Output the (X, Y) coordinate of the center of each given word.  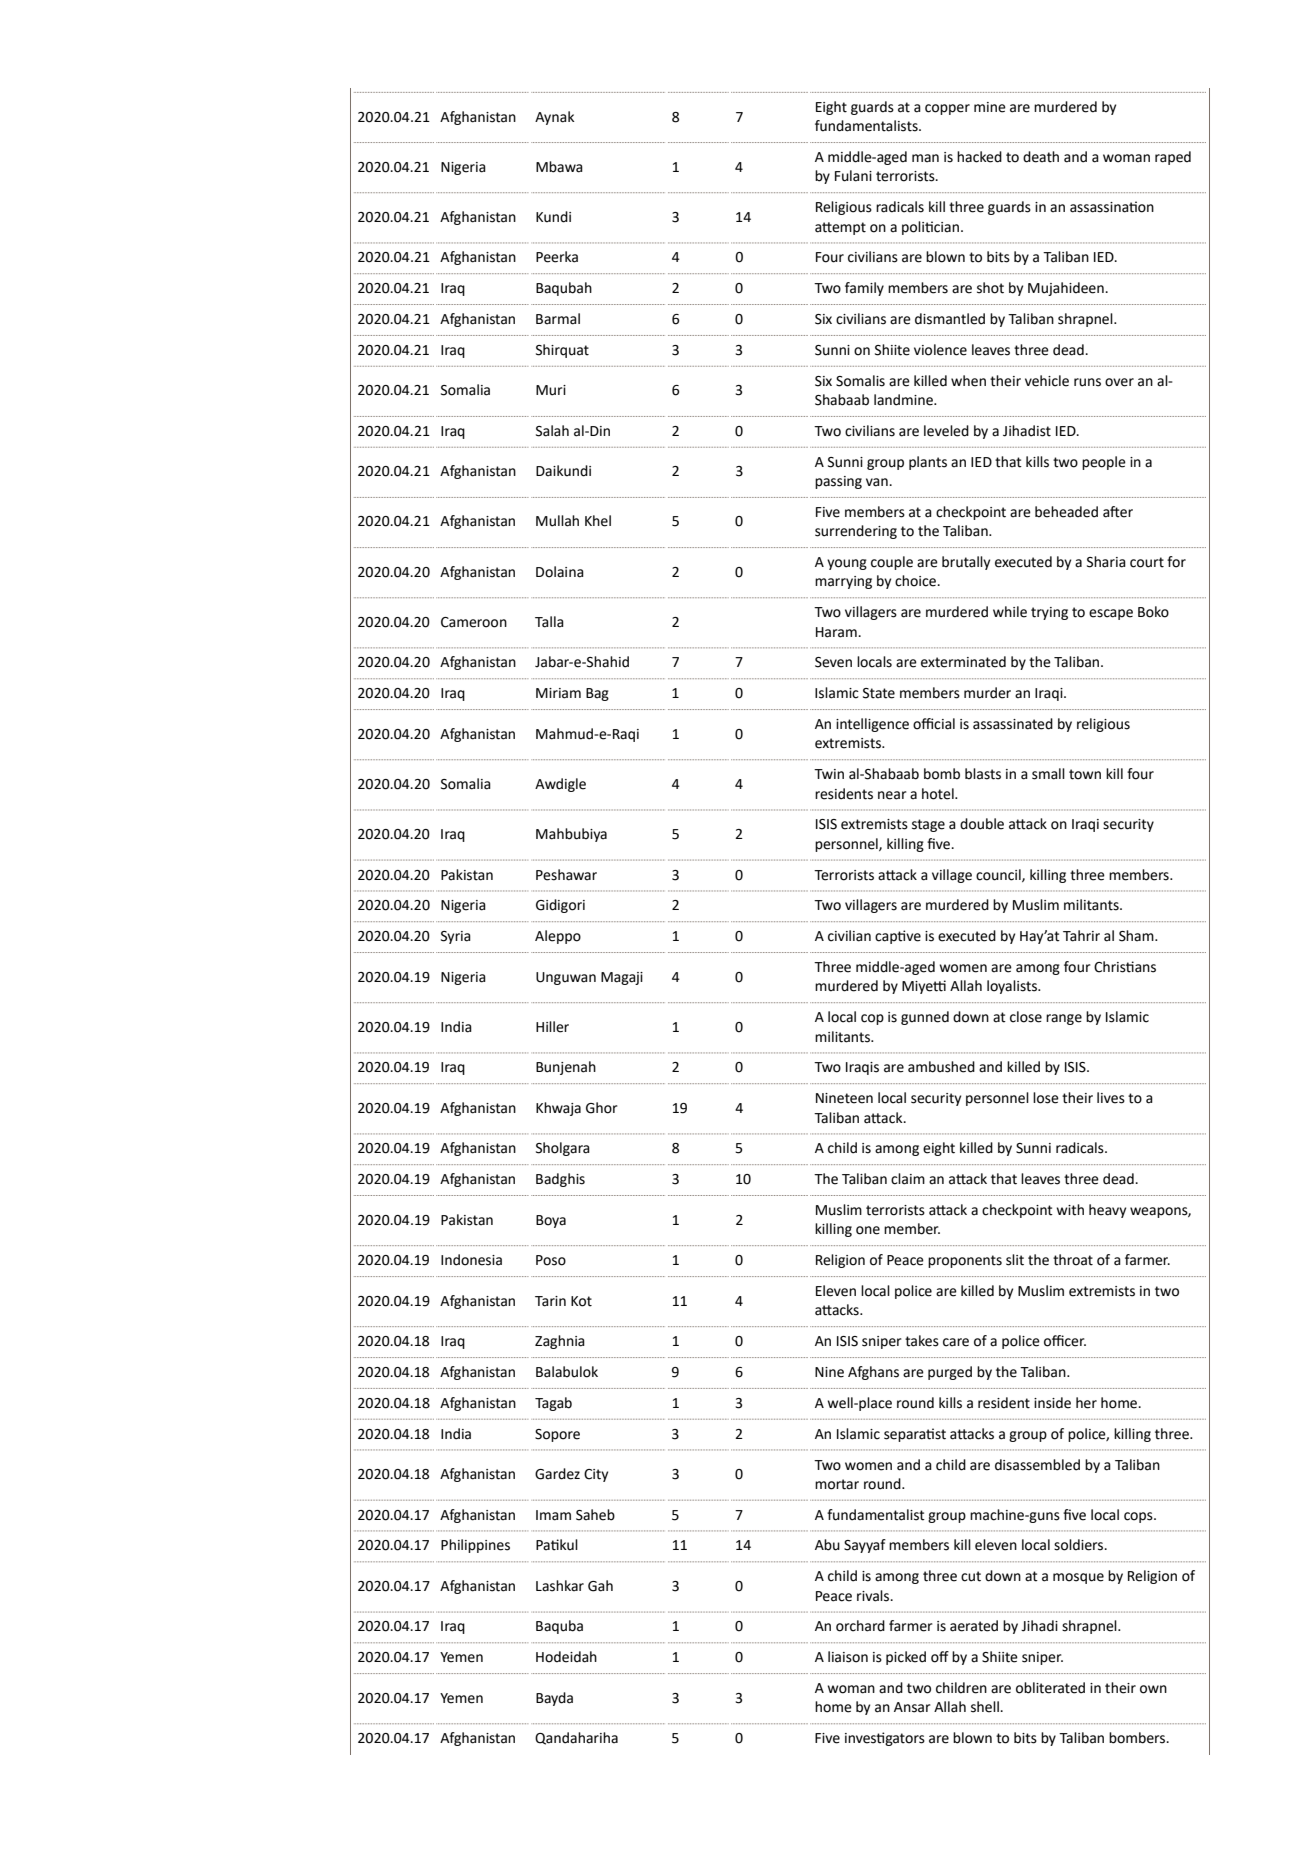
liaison (848, 1657)
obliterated (1050, 1688)
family (864, 289)
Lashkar (560, 1586)
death (1041, 157)
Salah (552, 431)
